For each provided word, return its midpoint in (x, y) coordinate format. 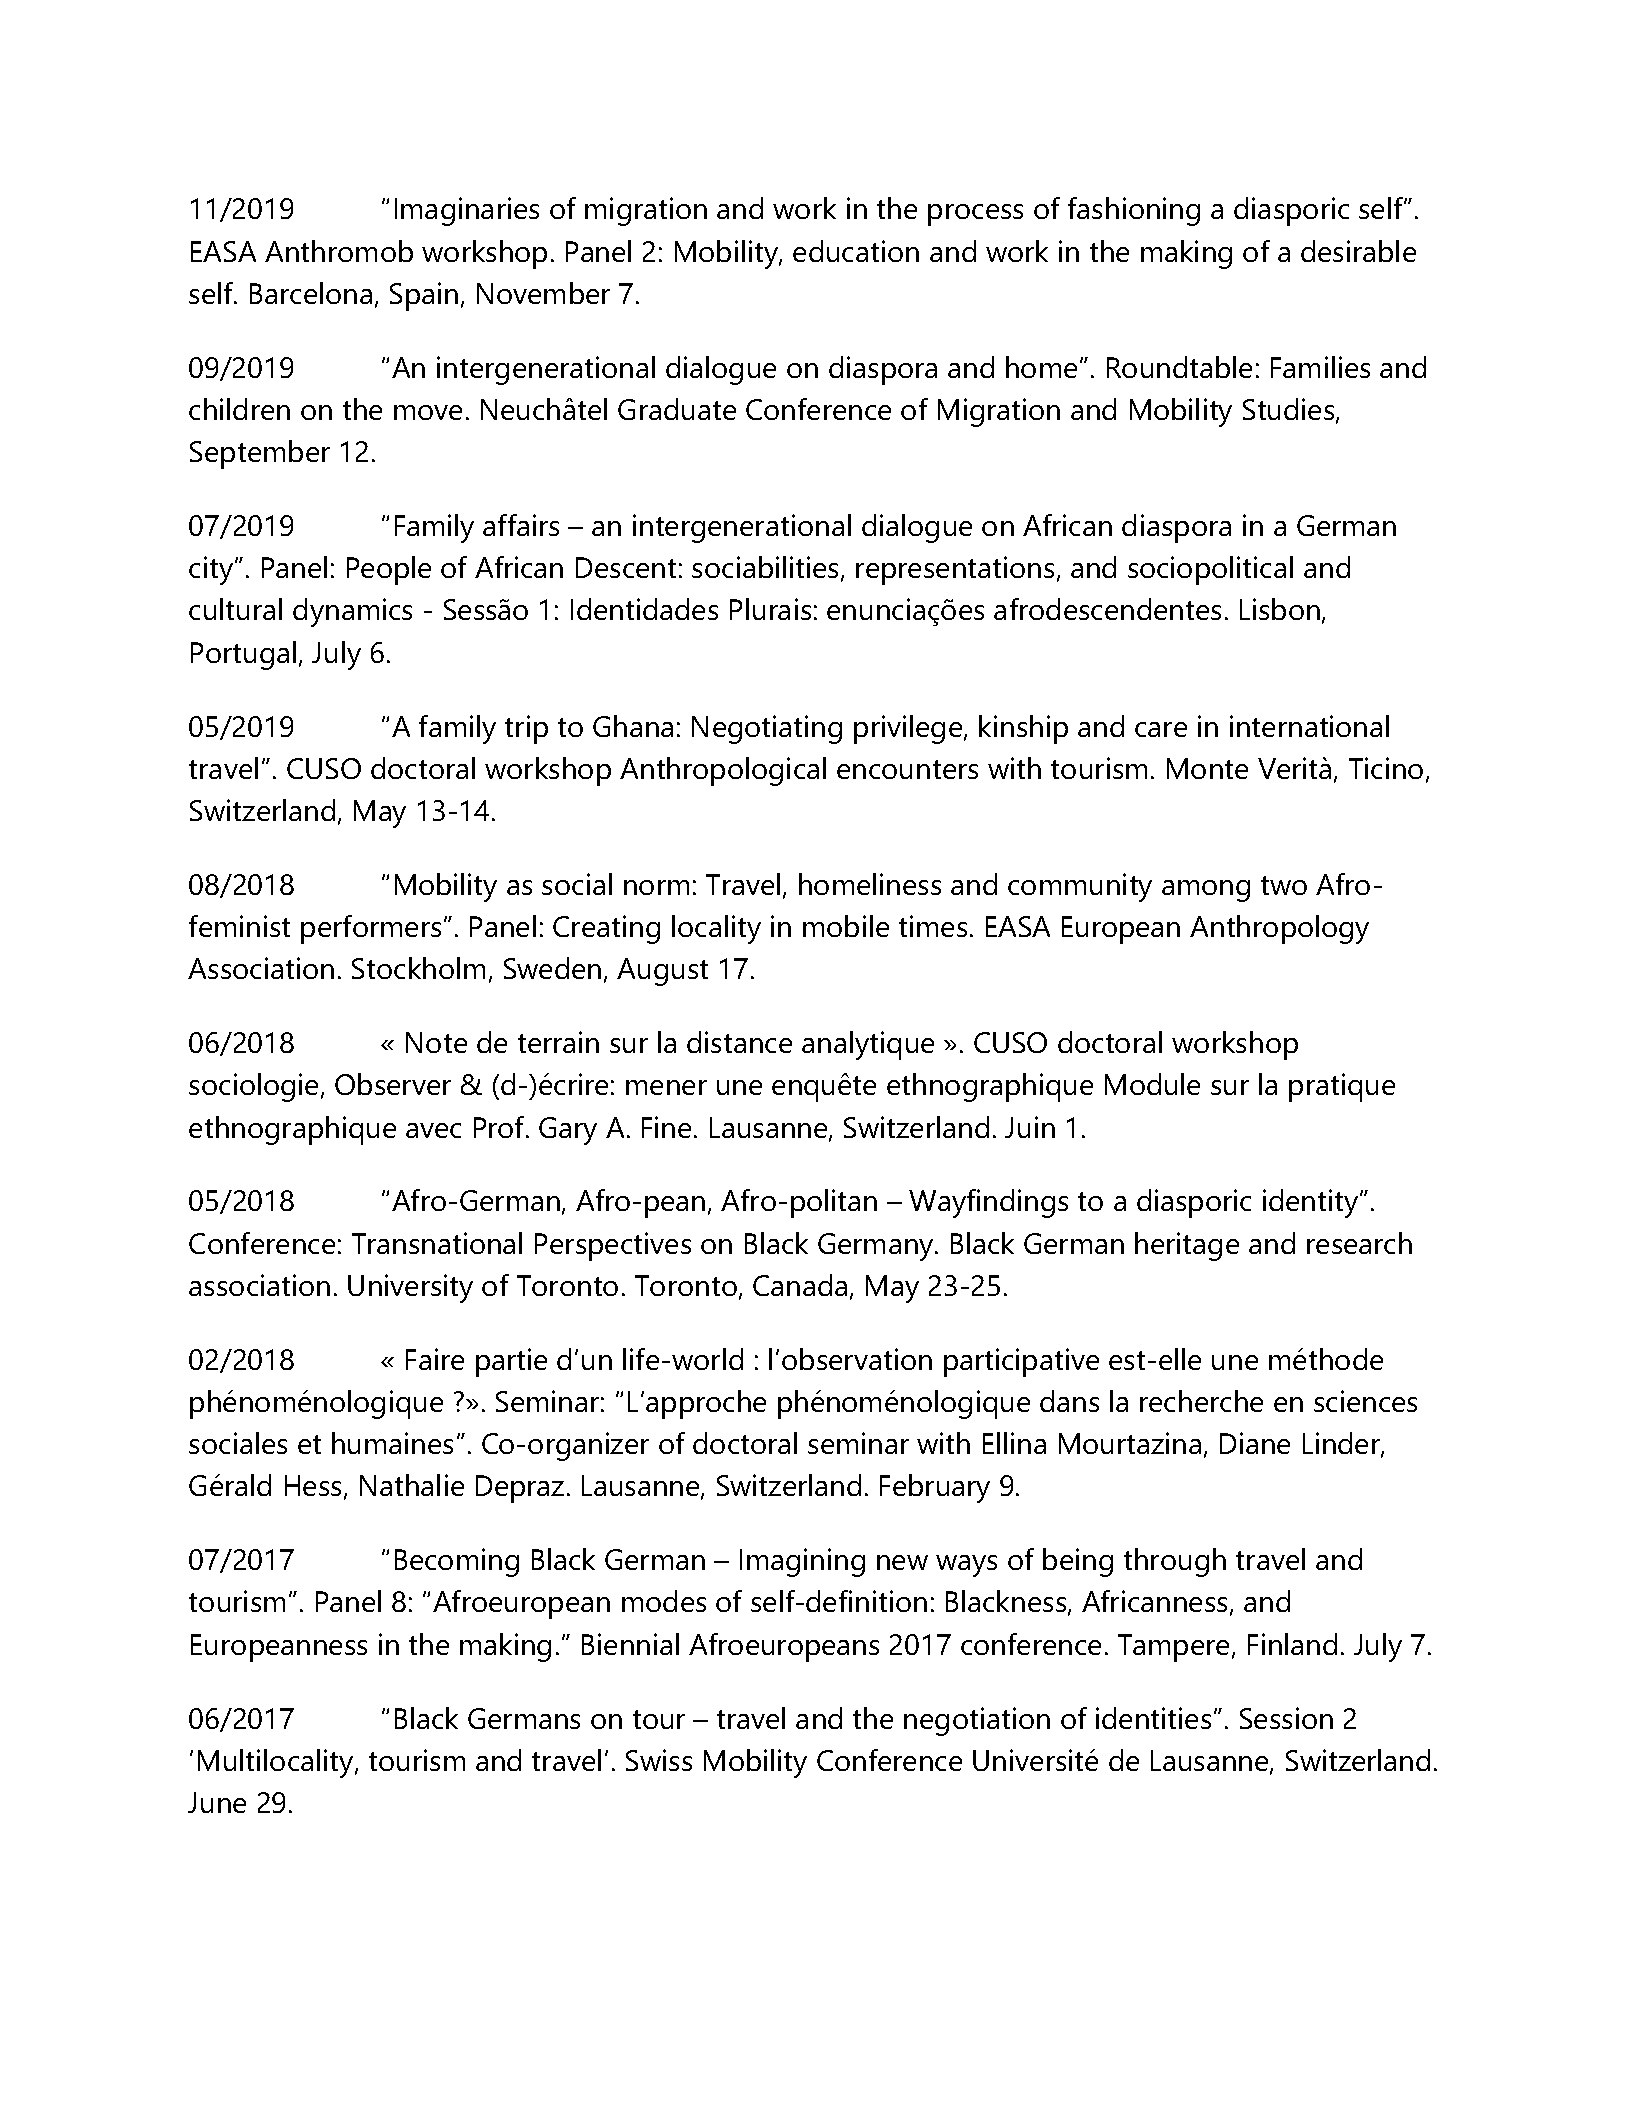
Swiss (659, 1760)
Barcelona (311, 293)
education (856, 251)
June (217, 1802)
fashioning (1134, 211)
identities (1153, 1718)
